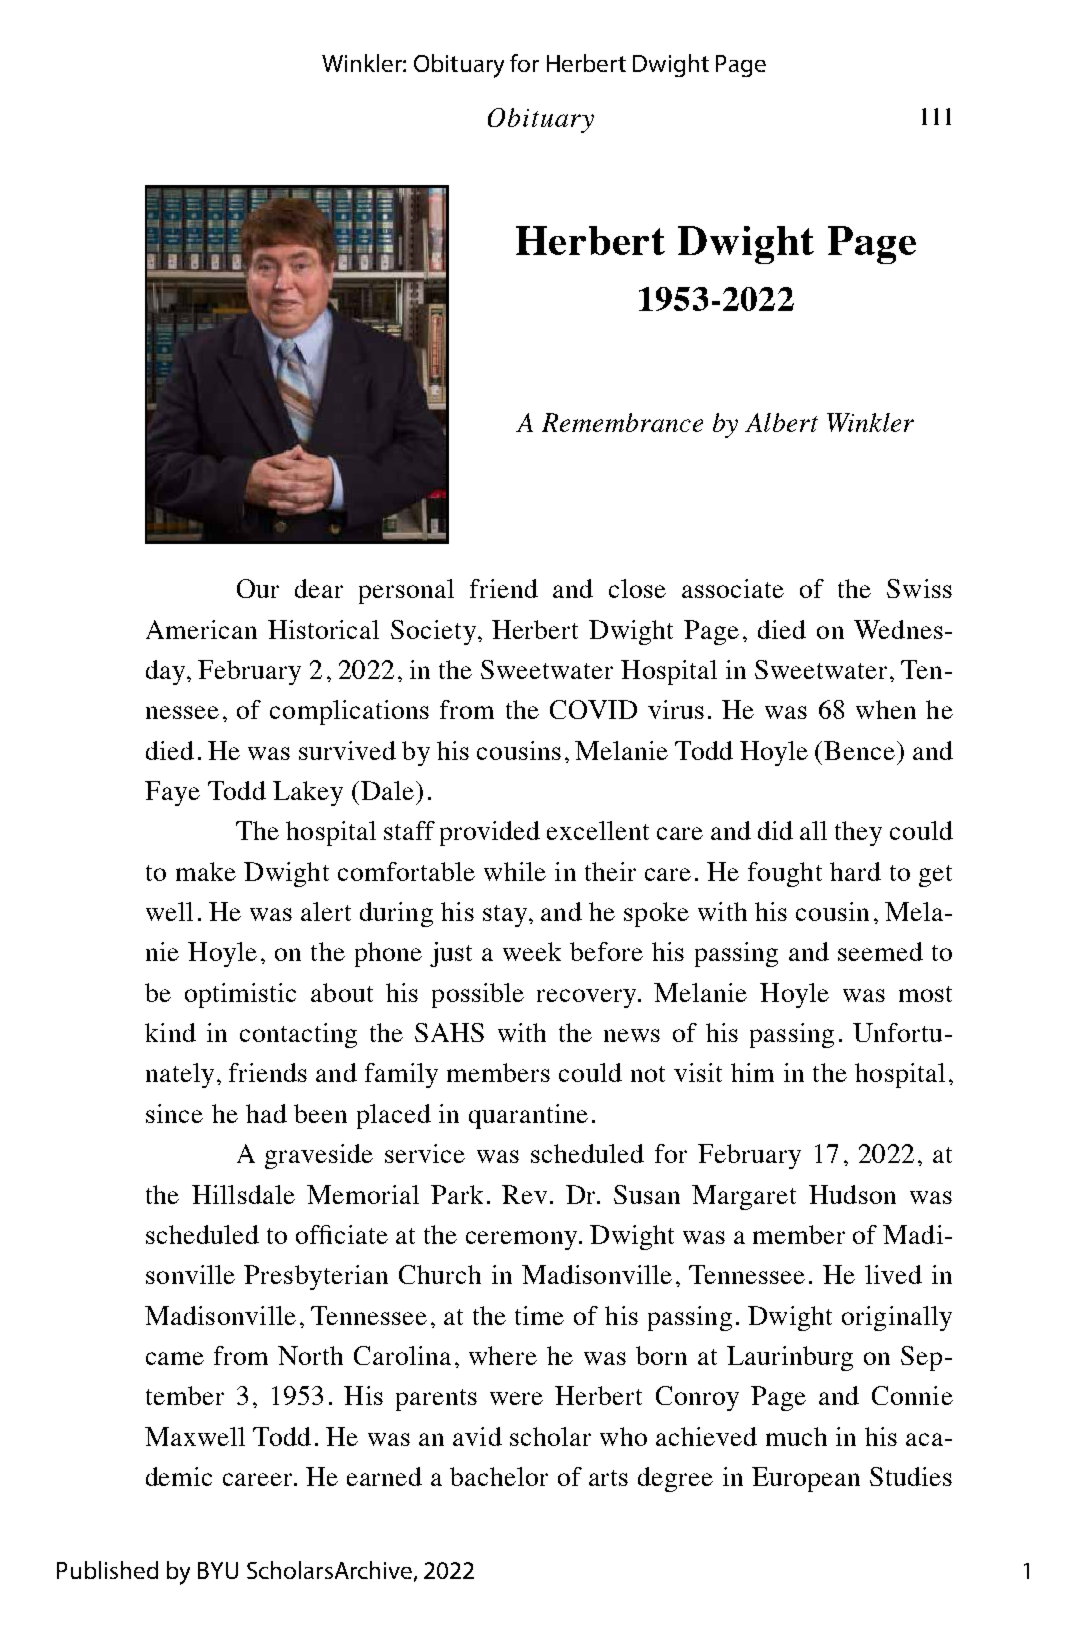 The width and height of the screenshot is (1089, 1634). I want to click on bachelor, so click(499, 1476).
